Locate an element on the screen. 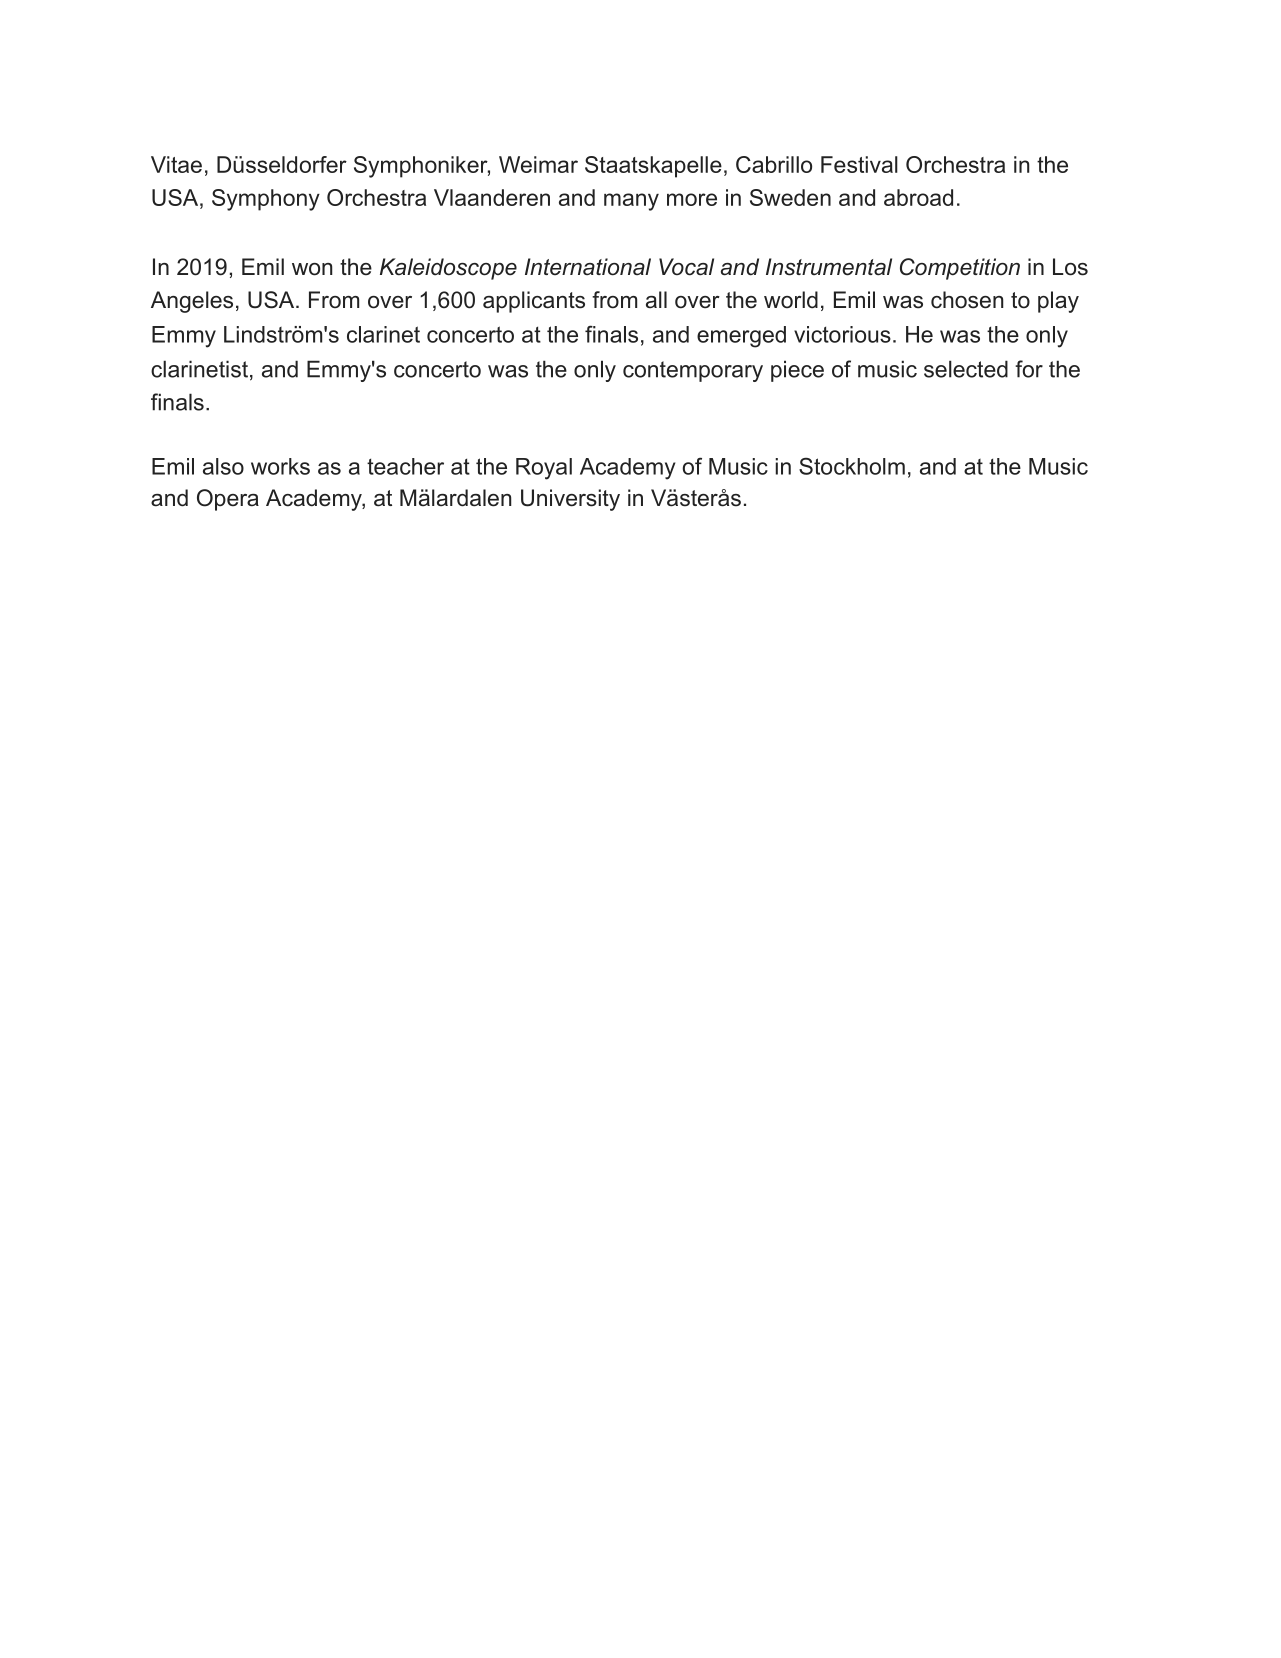  all is located at coordinates (656, 300).
